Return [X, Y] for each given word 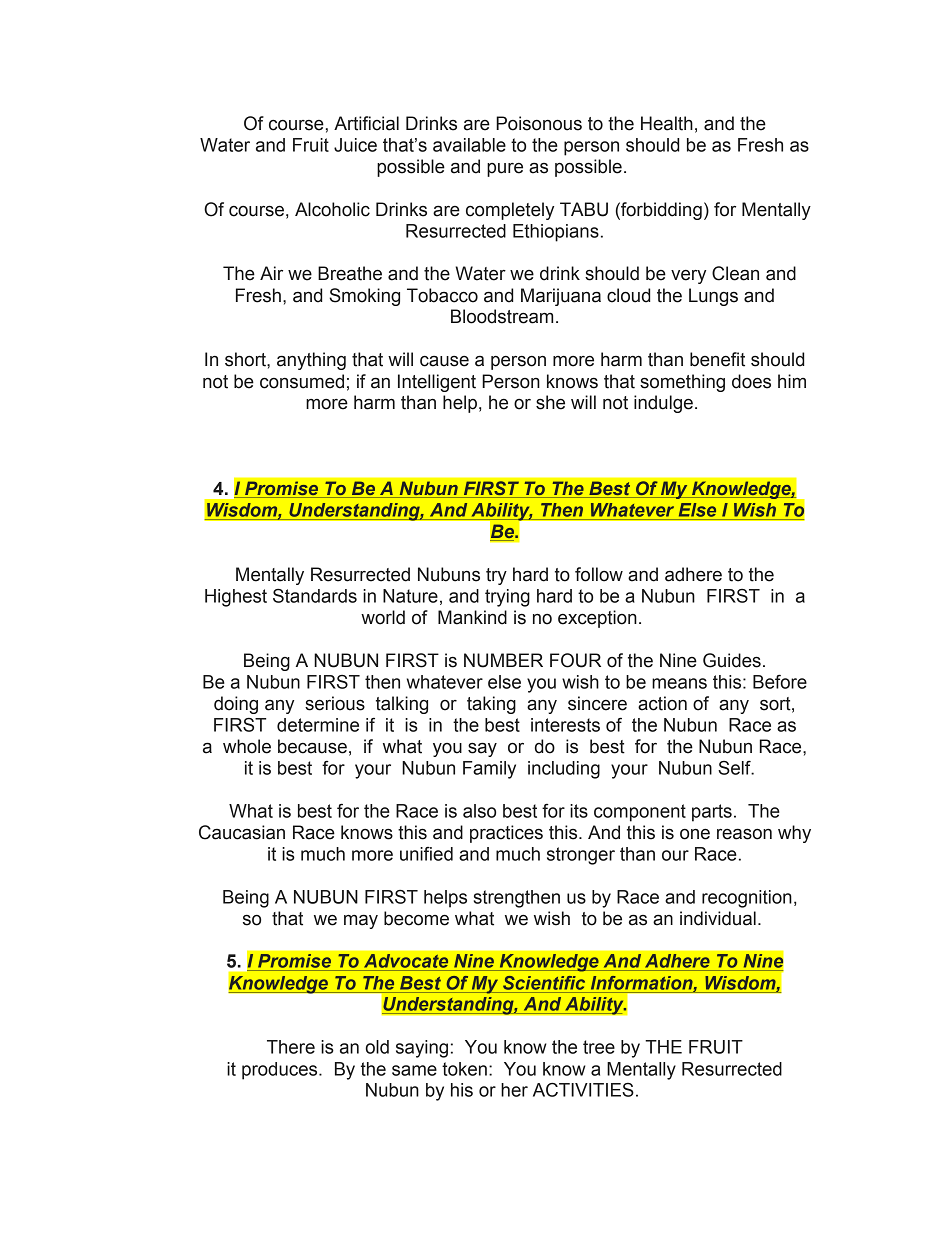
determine [318, 725]
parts [712, 813]
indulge [663, 404]
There [291, 1047]
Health [667, 123]
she [550, 402]
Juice [355, 145]
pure [505, 170]
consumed [302, 381]
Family [489, 770]
